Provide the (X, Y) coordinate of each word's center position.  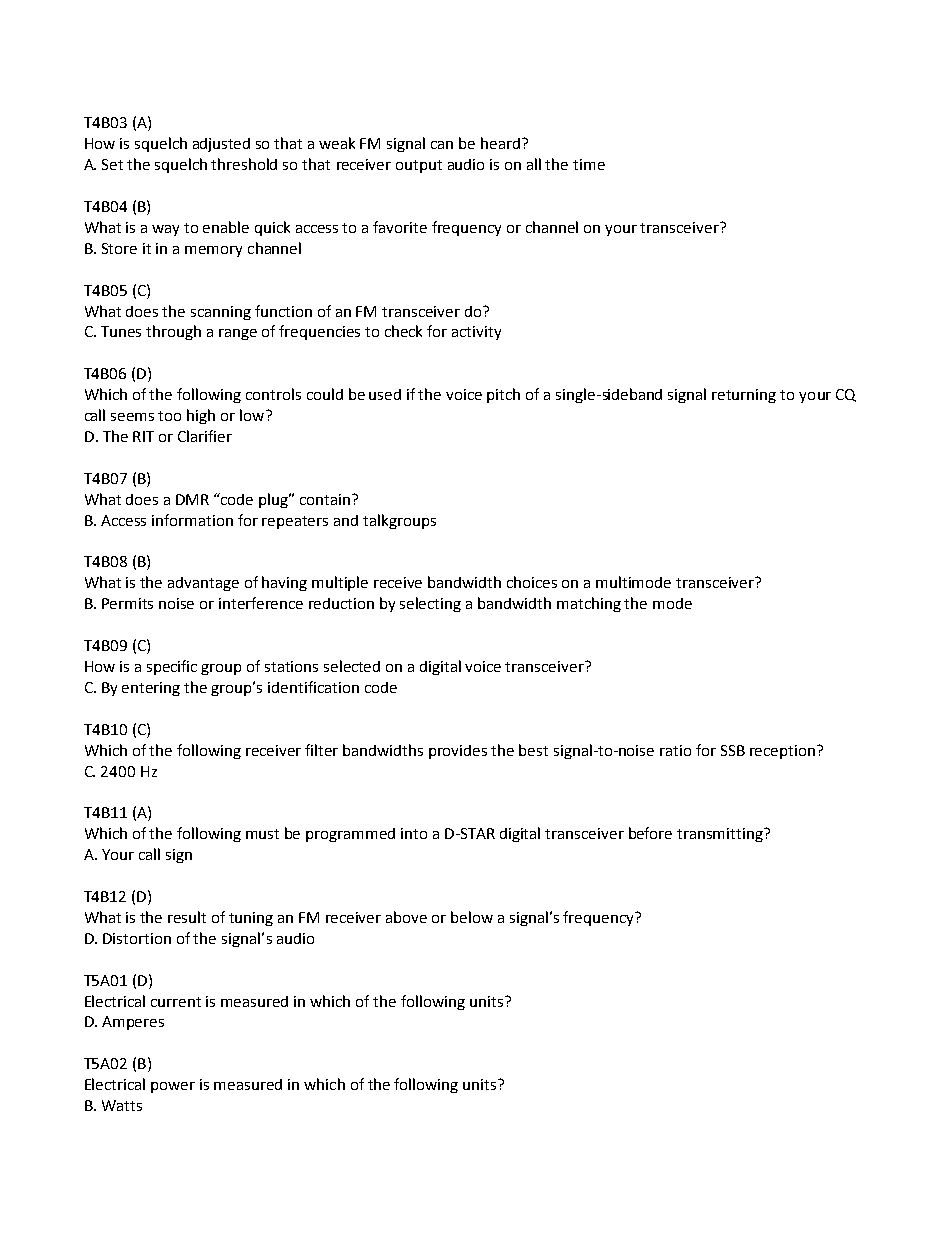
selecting (430, 604)
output (419, 166)
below (472, 917)
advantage (203, 584)
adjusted (221, 145)
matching (589, 604)
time (589, 164)
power (173, 1087)
